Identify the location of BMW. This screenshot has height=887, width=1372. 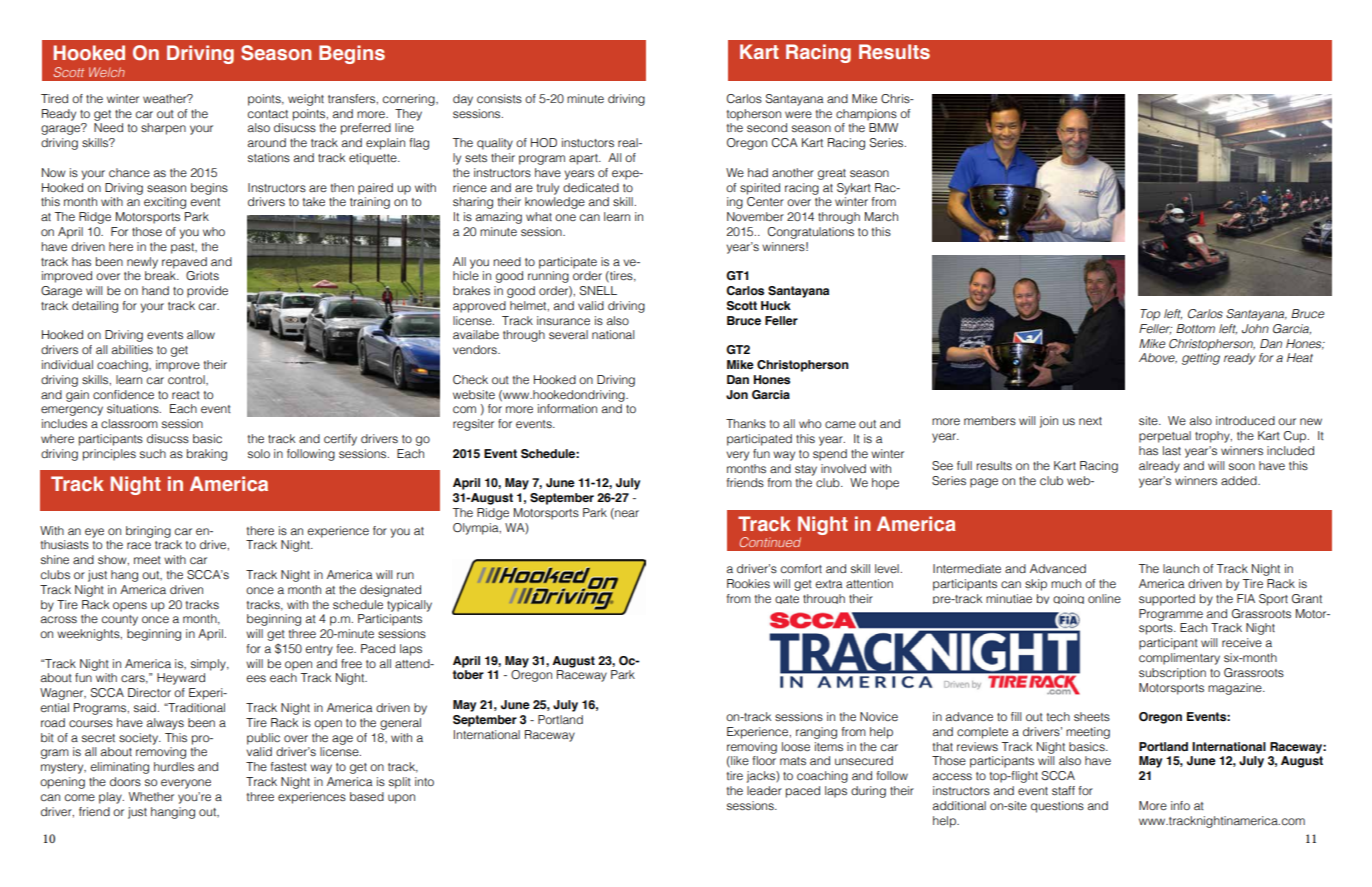
(883, 127).
